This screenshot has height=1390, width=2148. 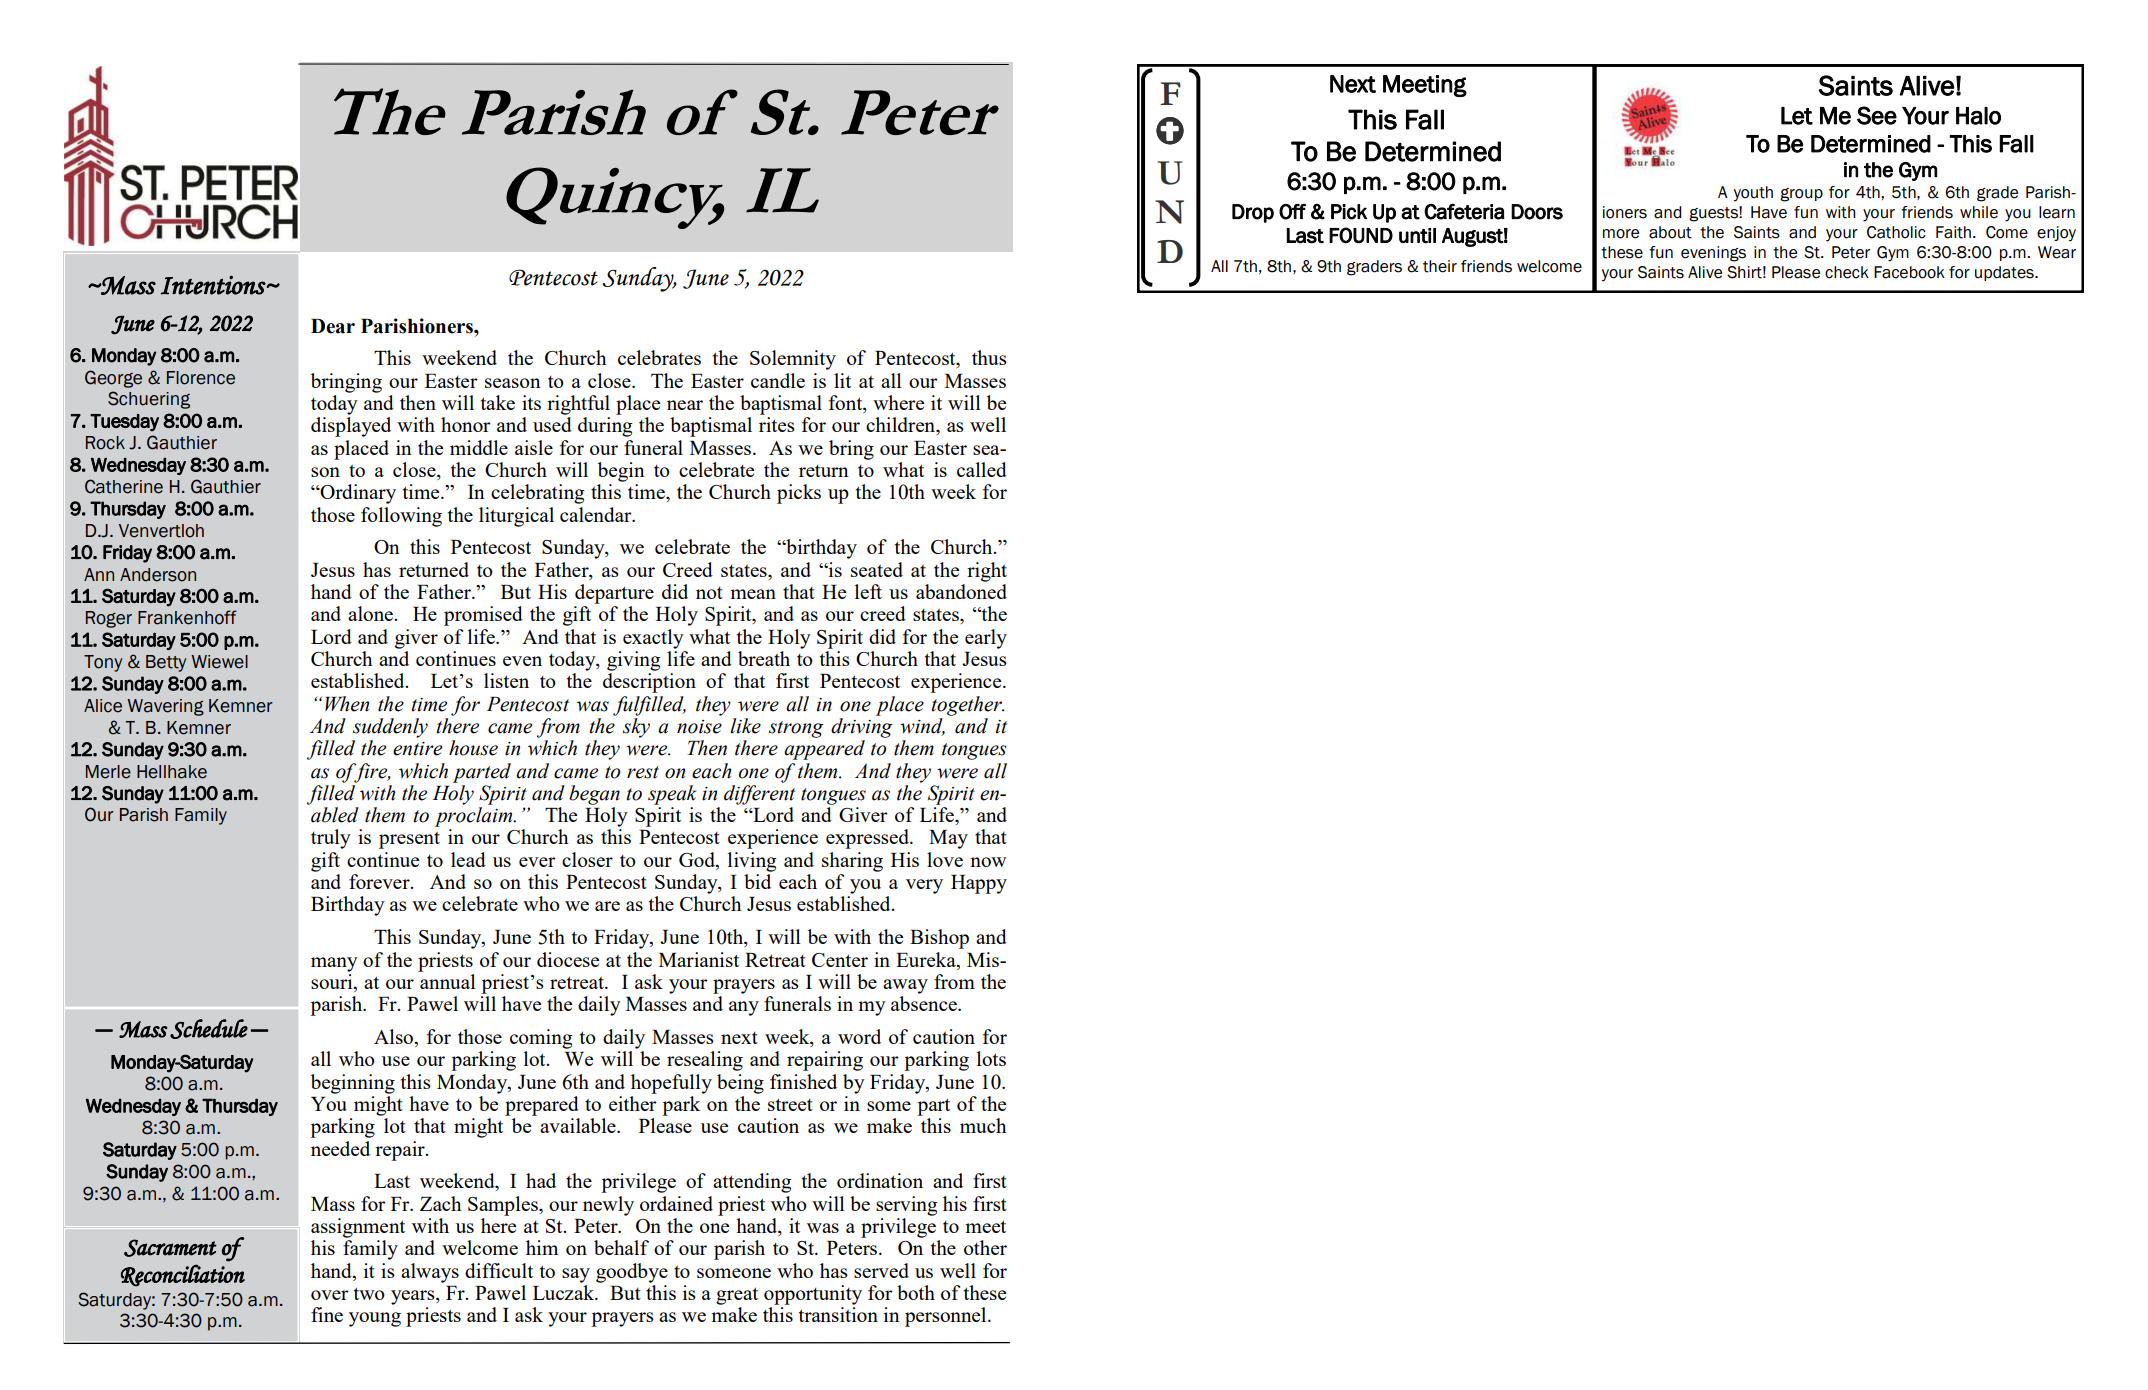 What do you see at coordinates (1877, 115) in the screenshot?
I see `See` at bounding box center [1877, 115].
